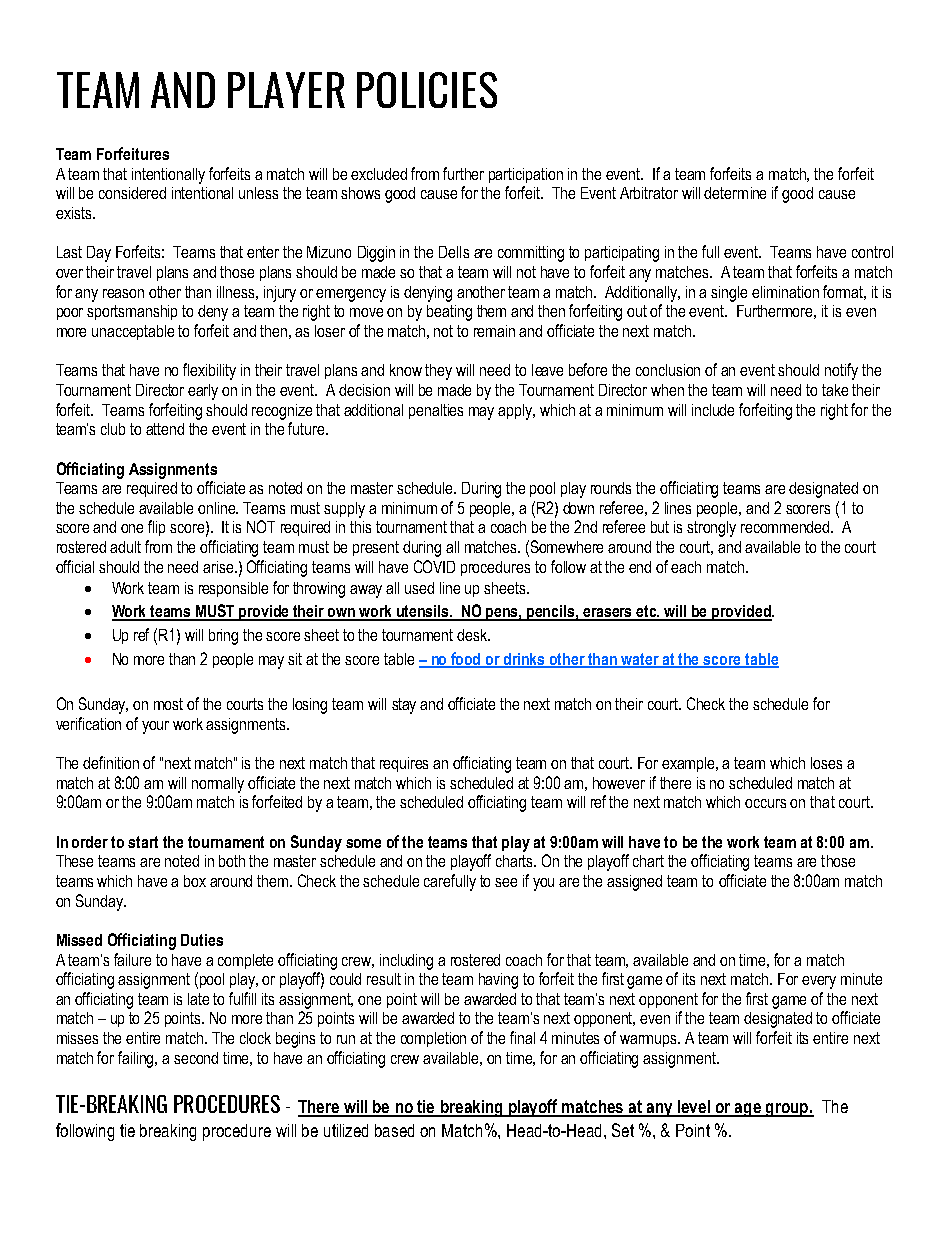  What do you see at coordinates (473, 635) in the image?
I see `desk` at bounding box center [473, 635].
